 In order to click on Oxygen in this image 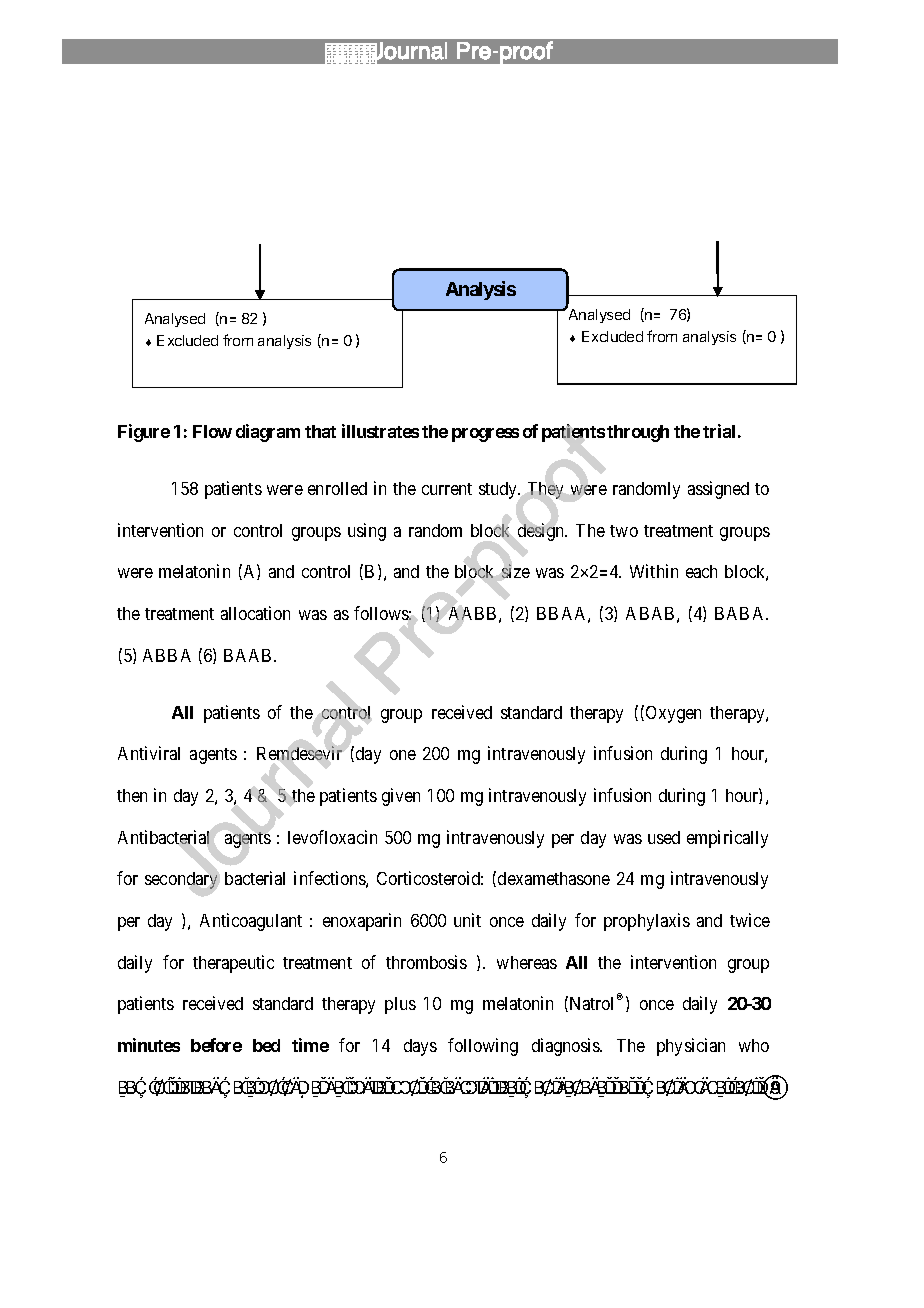, I will do `click(672, 714)`.
